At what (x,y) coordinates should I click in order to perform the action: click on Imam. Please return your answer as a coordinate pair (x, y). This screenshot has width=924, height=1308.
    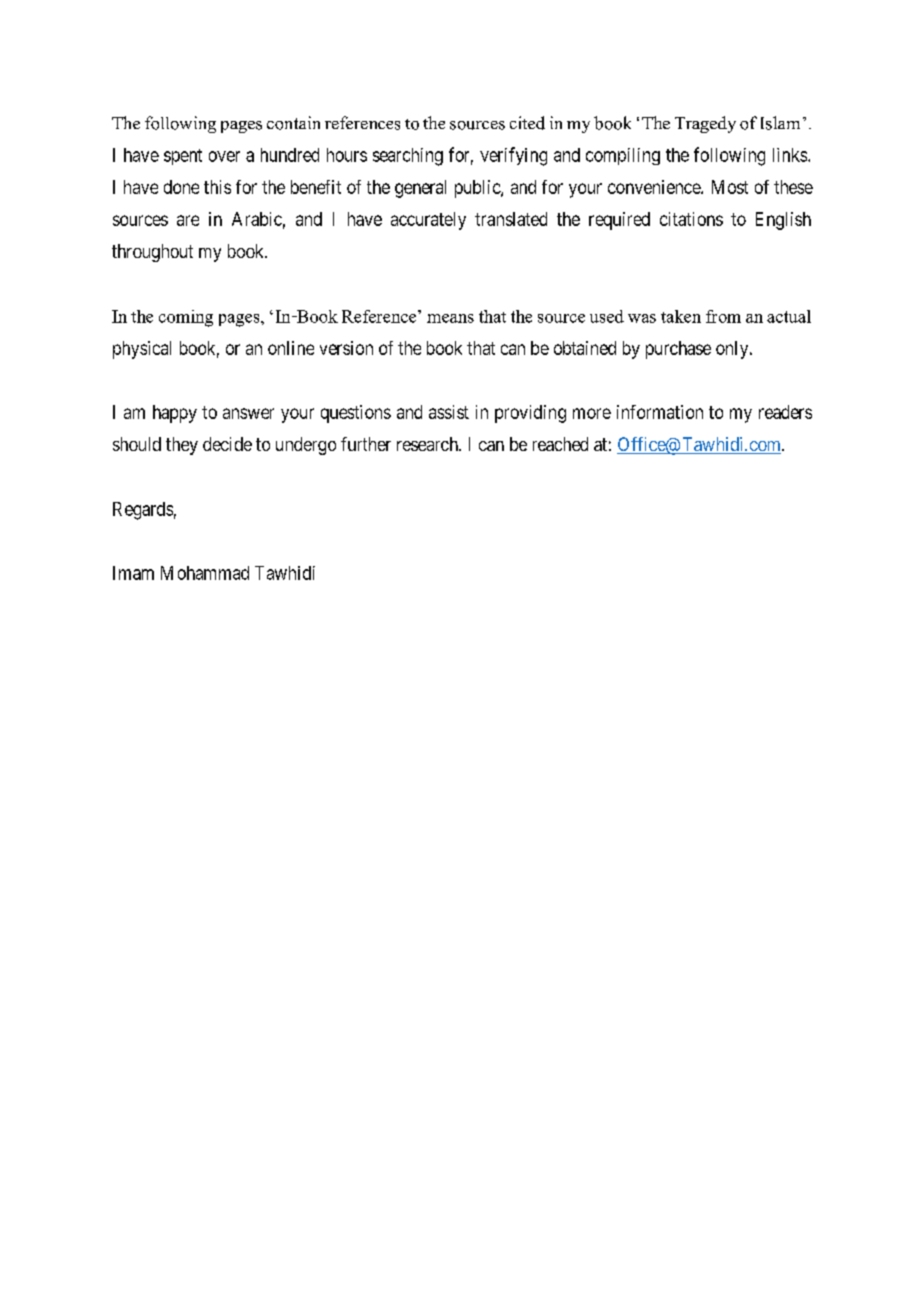
    Looking at the image, I should click on (133, 573).
